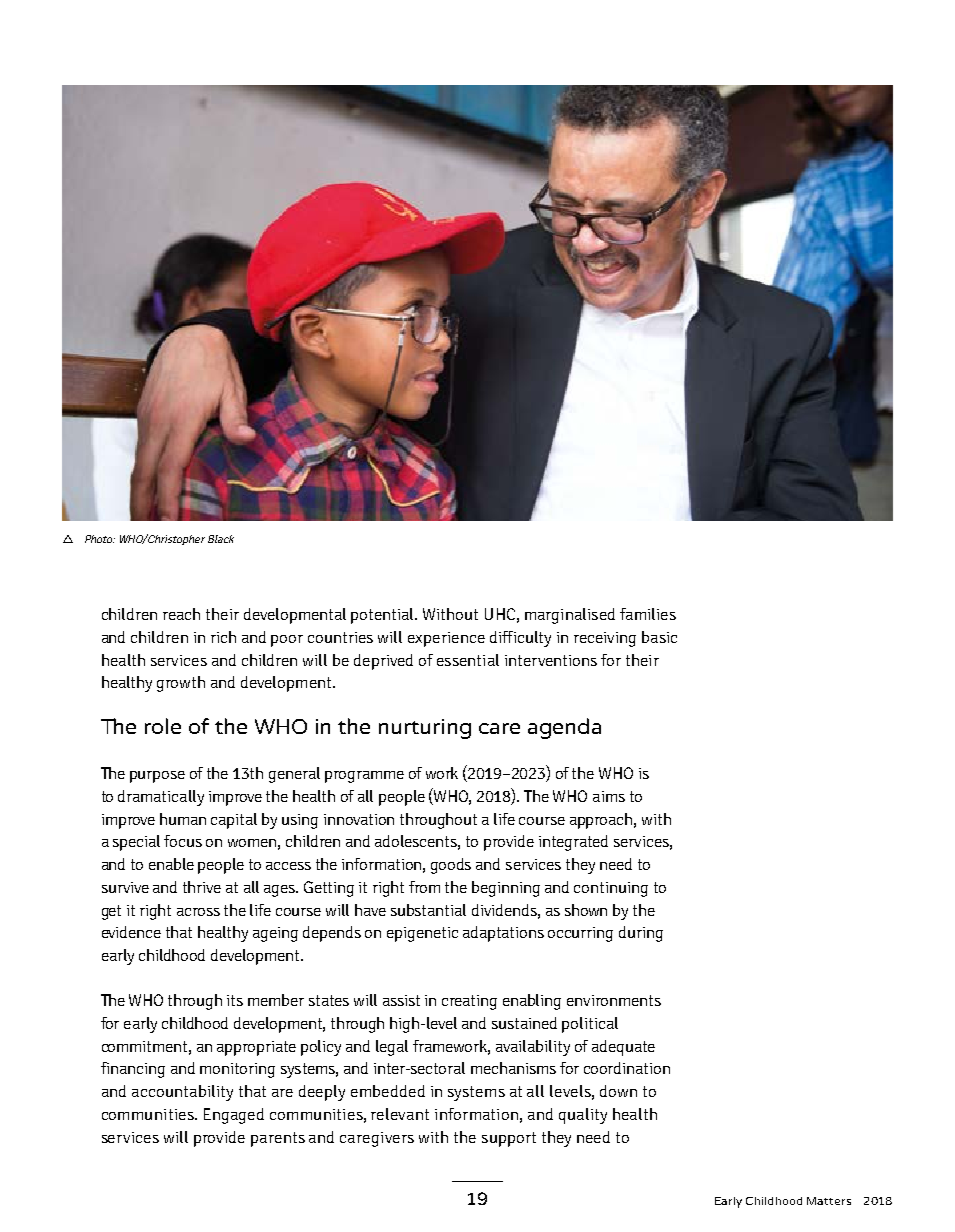 This screenshot has width=955, height=1232. Describe the element at coordinates (509, 1139) in the screenshot. I see `support` at that location.
